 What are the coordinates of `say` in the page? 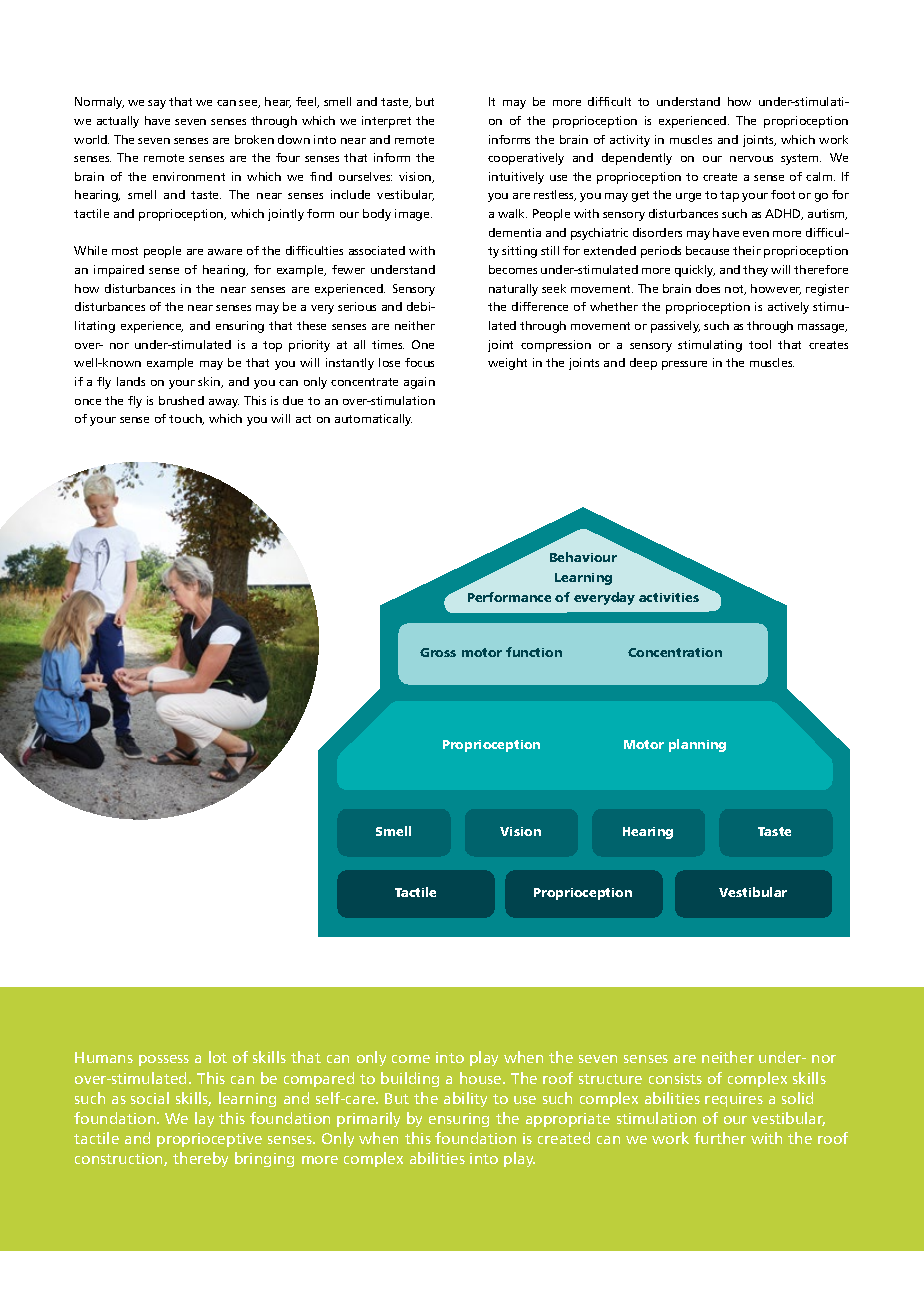 It's located at (157, 104).
